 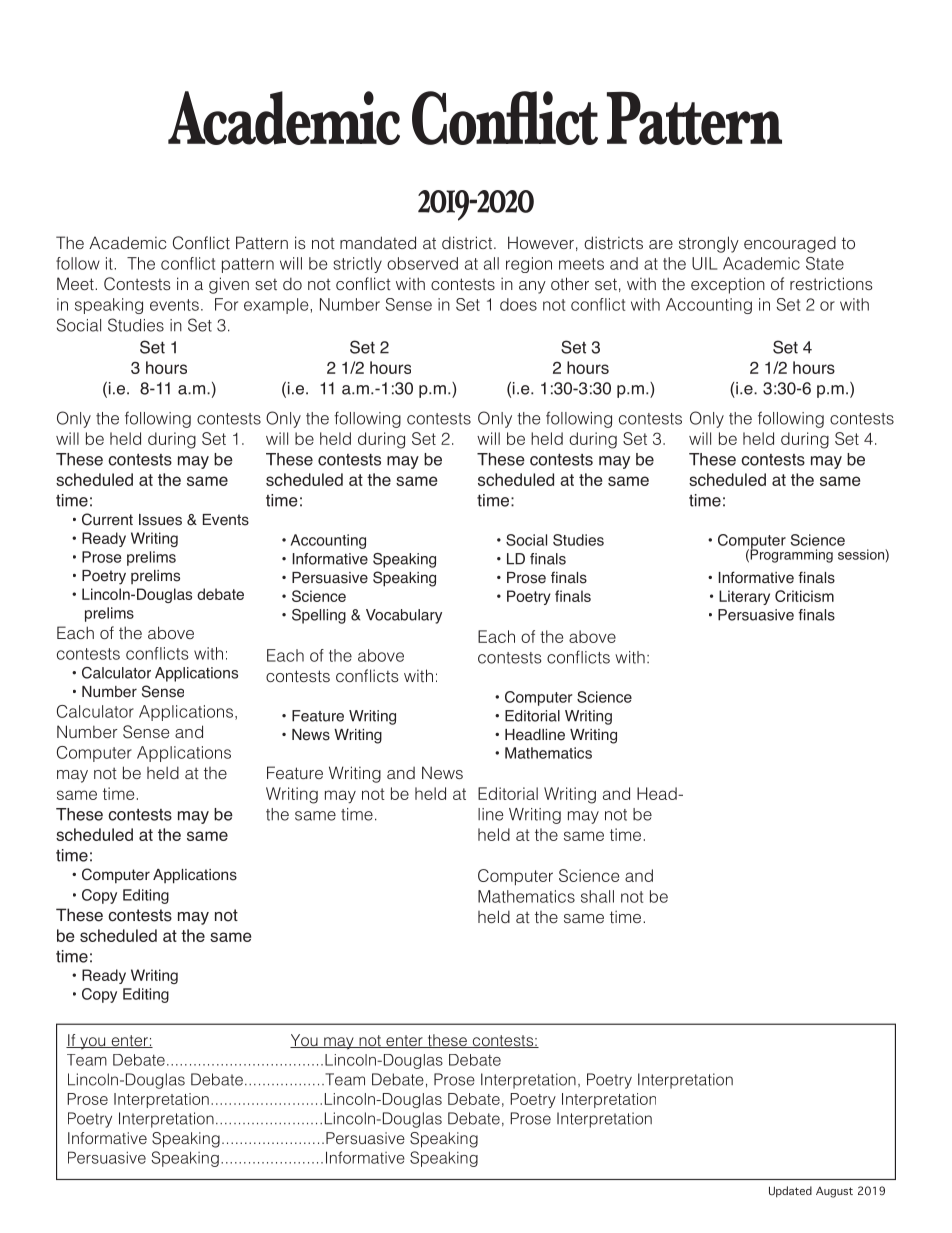 I want to click on shall, so click(x=597, y=896).
